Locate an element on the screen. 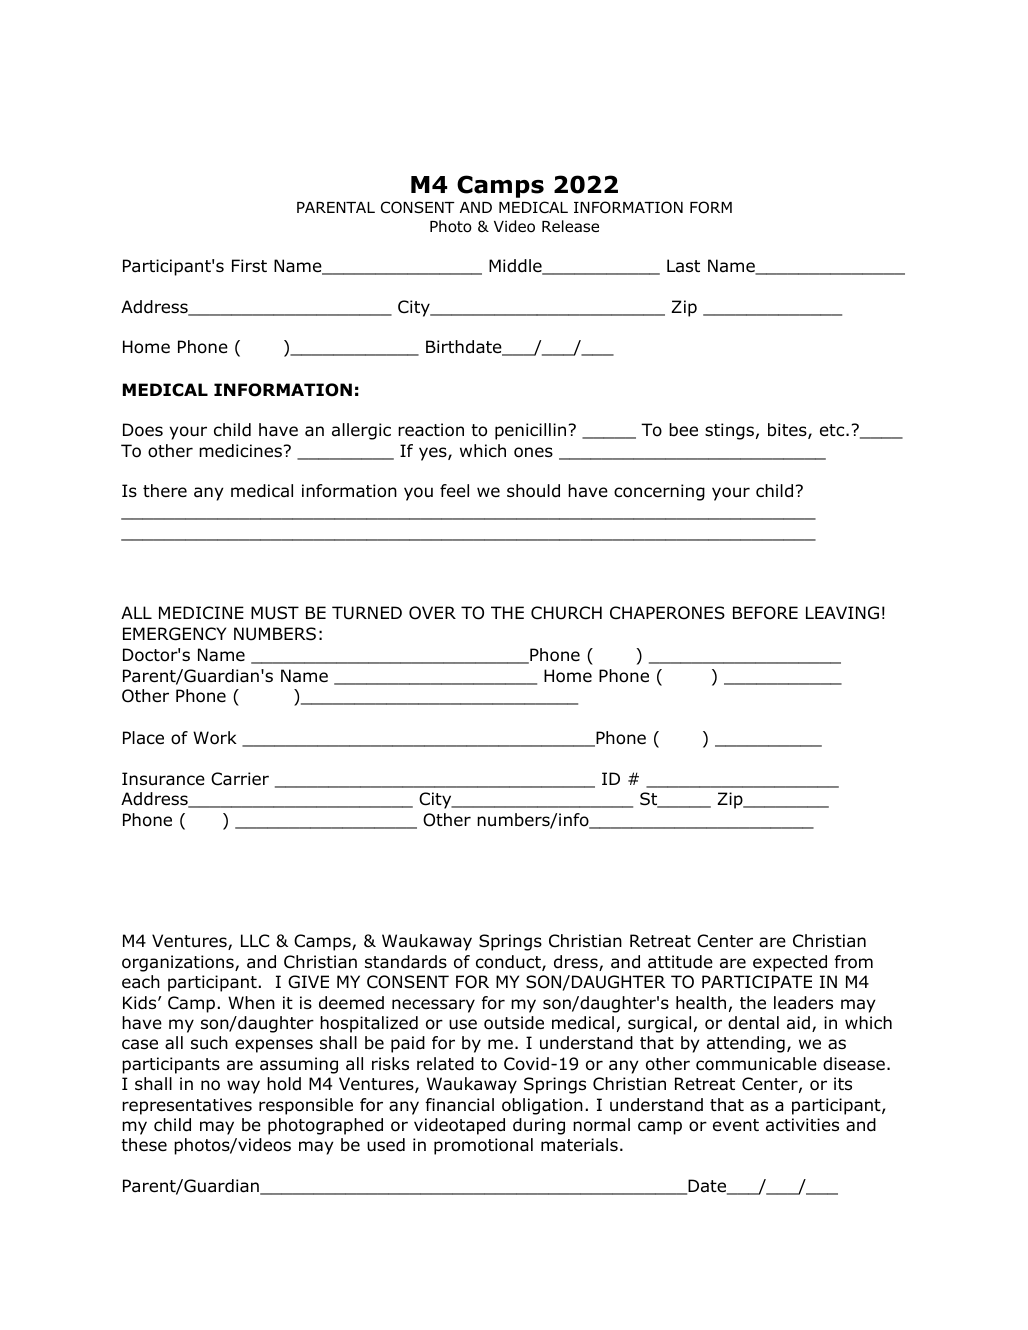 The image size is (1028, 1330). OVER is located at coordinates (432, 613).
